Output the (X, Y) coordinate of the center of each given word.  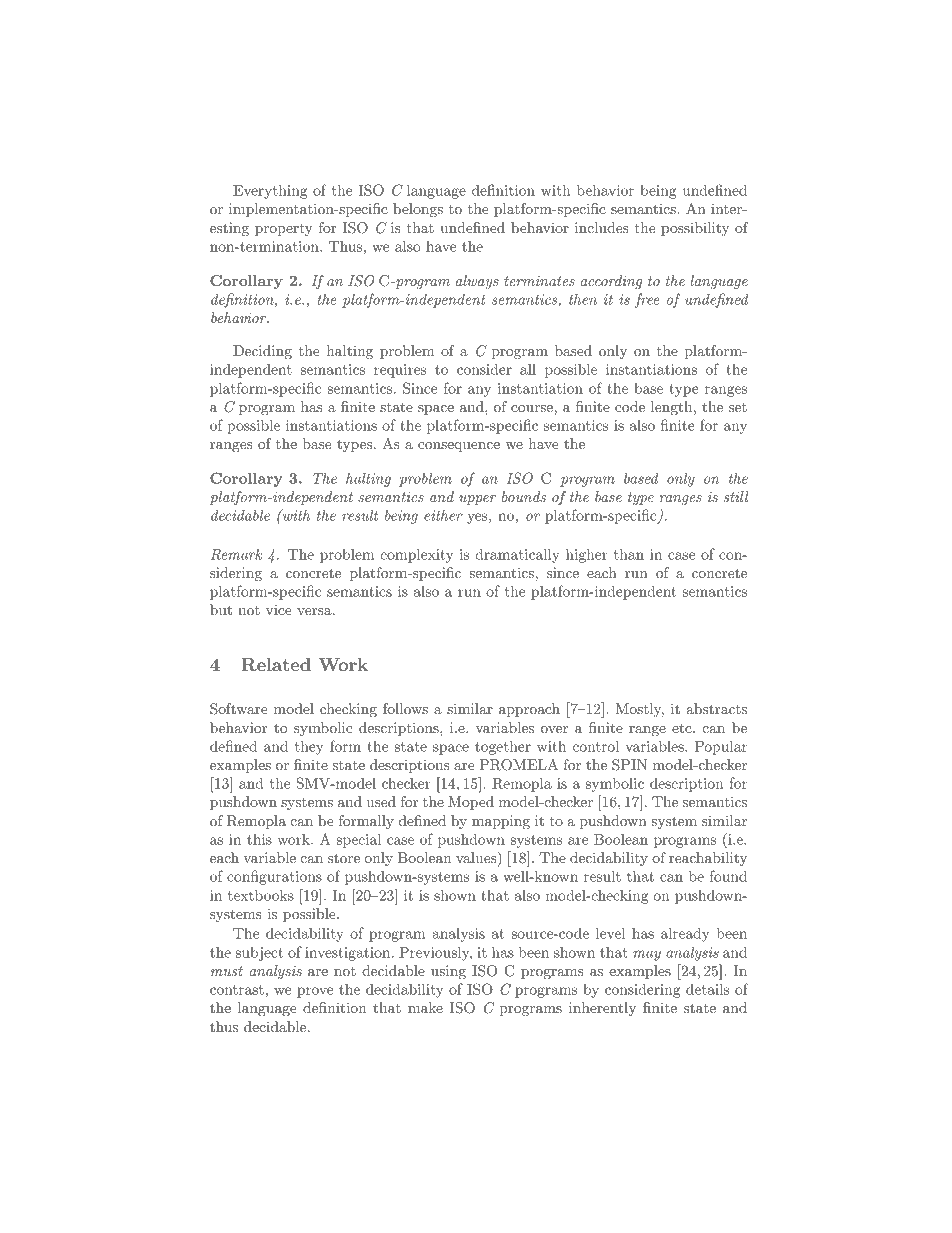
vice (279, 609)
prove (315, 992)
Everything (270, 191)
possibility (695, 229)
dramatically (517, 555)
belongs (418, 210)
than (629, 554)
